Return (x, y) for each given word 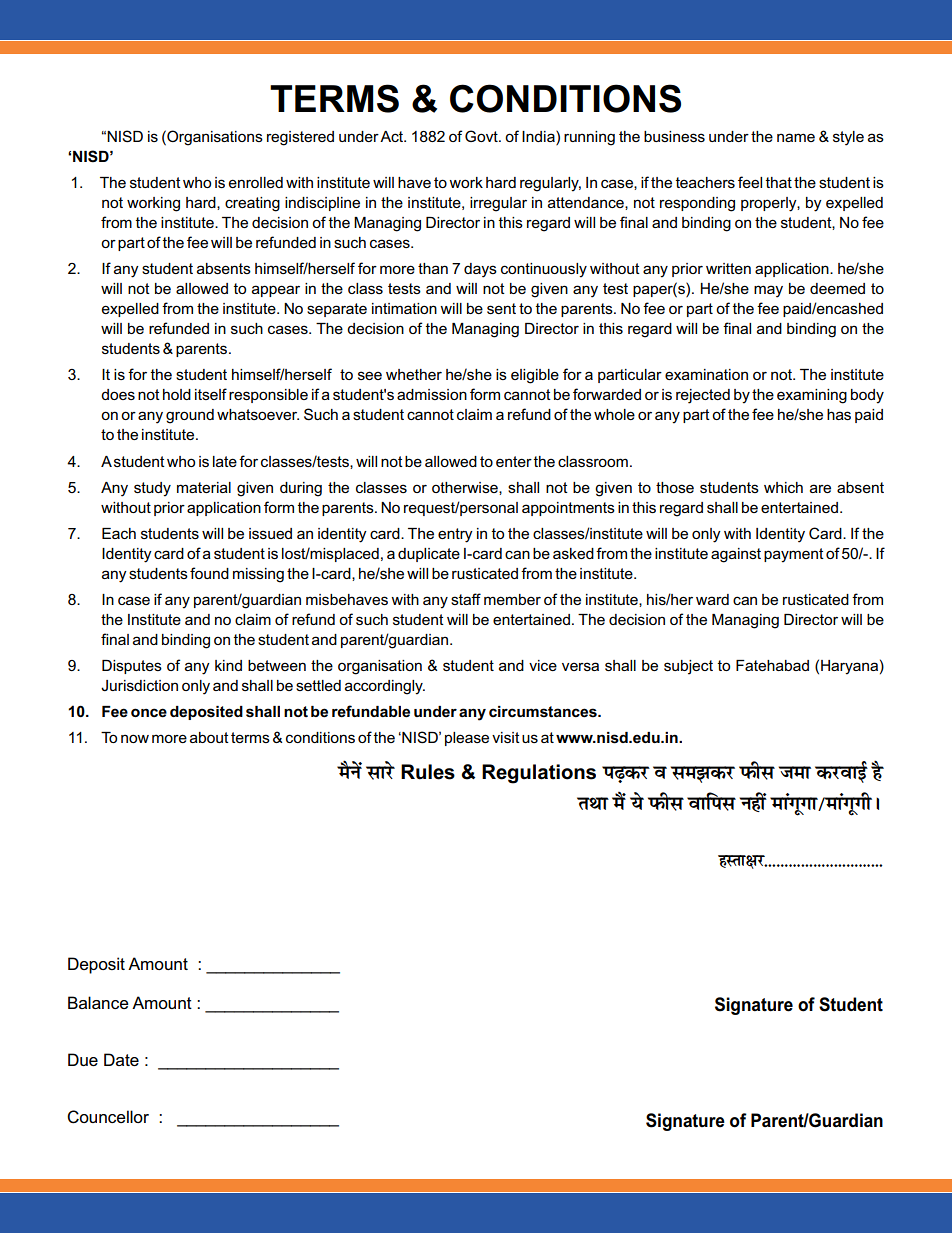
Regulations (539, 774)
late (225, 461)
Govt (482, 136)
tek (795, 772)
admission (432, 394)
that (778, 182)
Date (121, 1059)
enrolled (256, 182)
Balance (98, 1002)
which (783, 487)
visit (506, 737)
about (209, 737)
